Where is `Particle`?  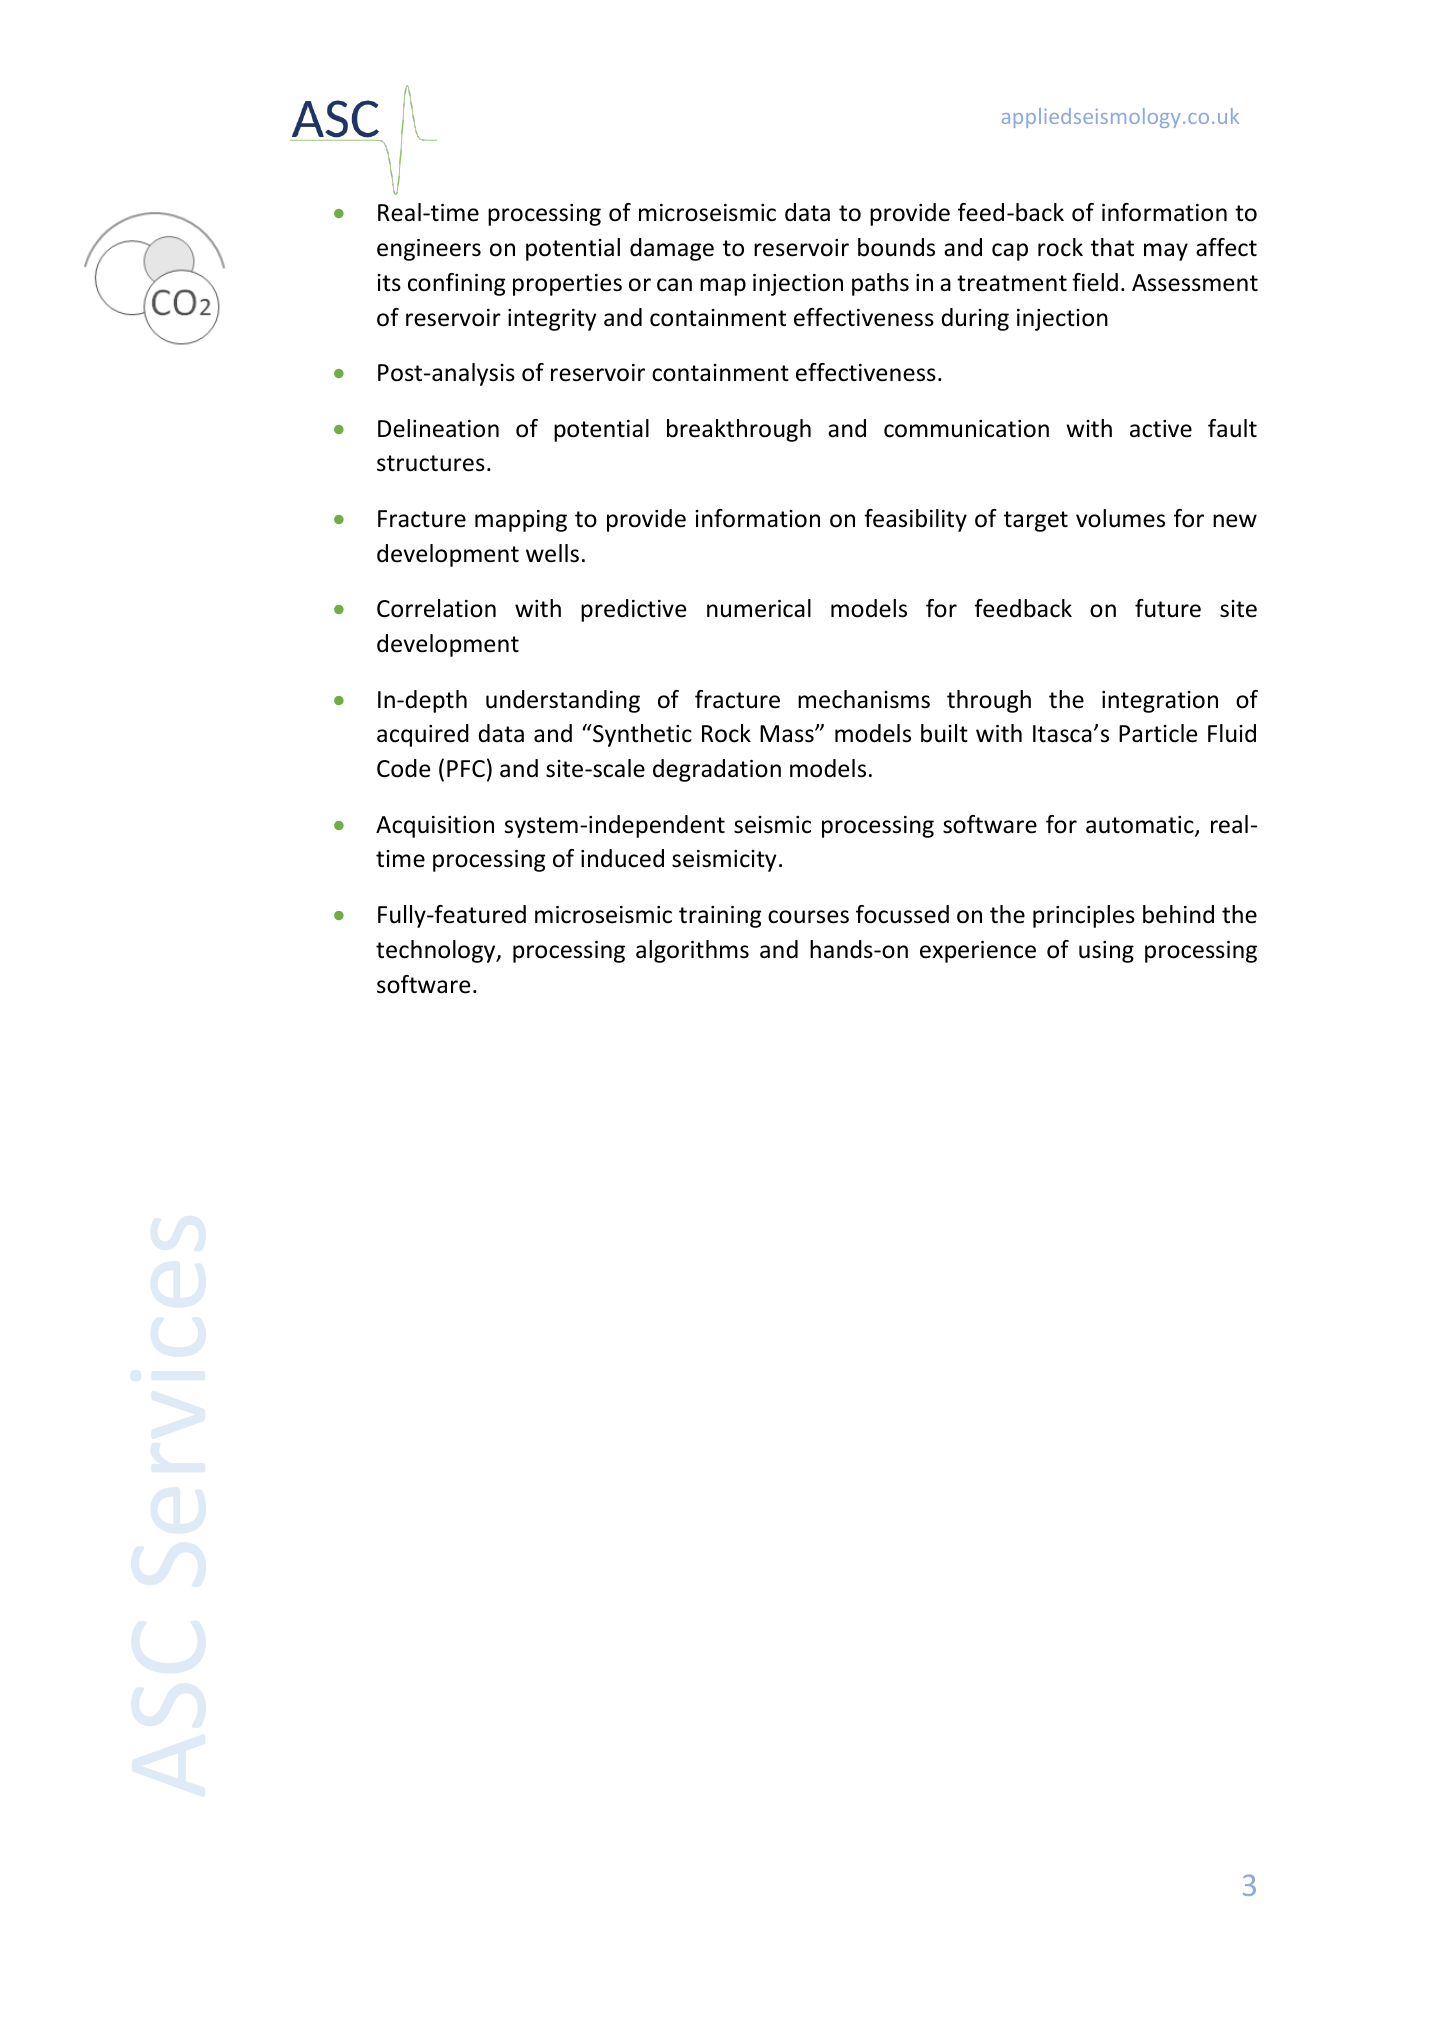 Particle is located at coordinates (1158, 733).
